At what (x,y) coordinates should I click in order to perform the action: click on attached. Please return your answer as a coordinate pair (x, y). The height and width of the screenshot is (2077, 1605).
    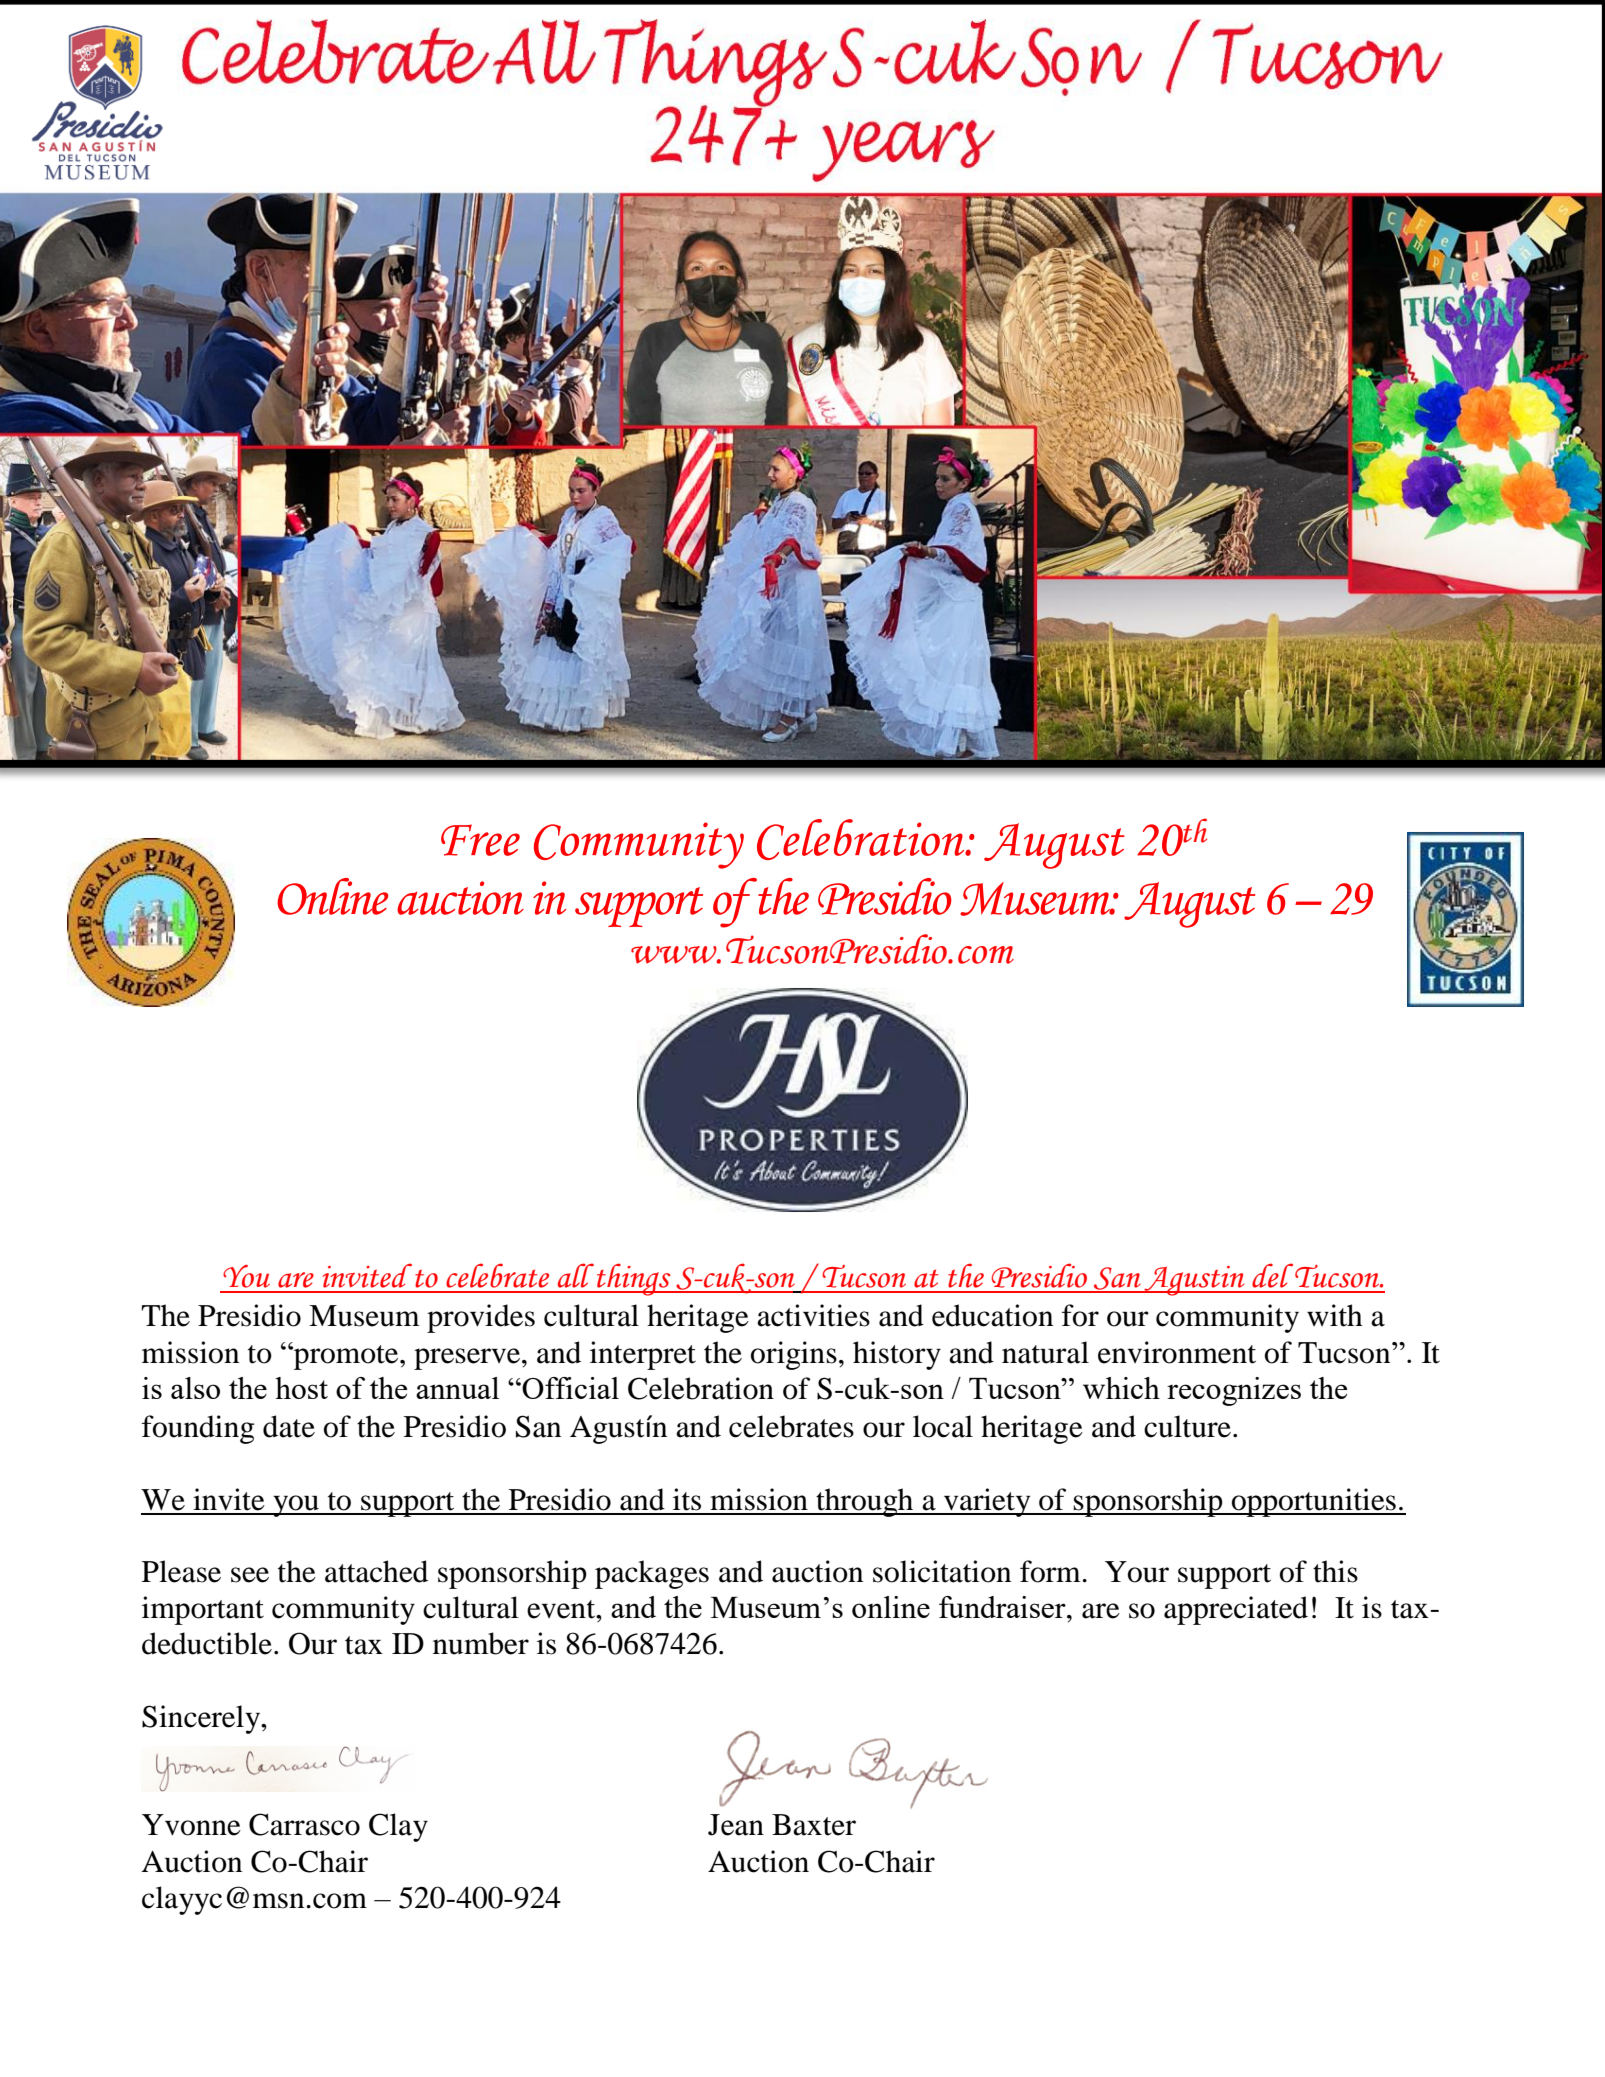
    Looking at the image, I should click on (376, 1571).
